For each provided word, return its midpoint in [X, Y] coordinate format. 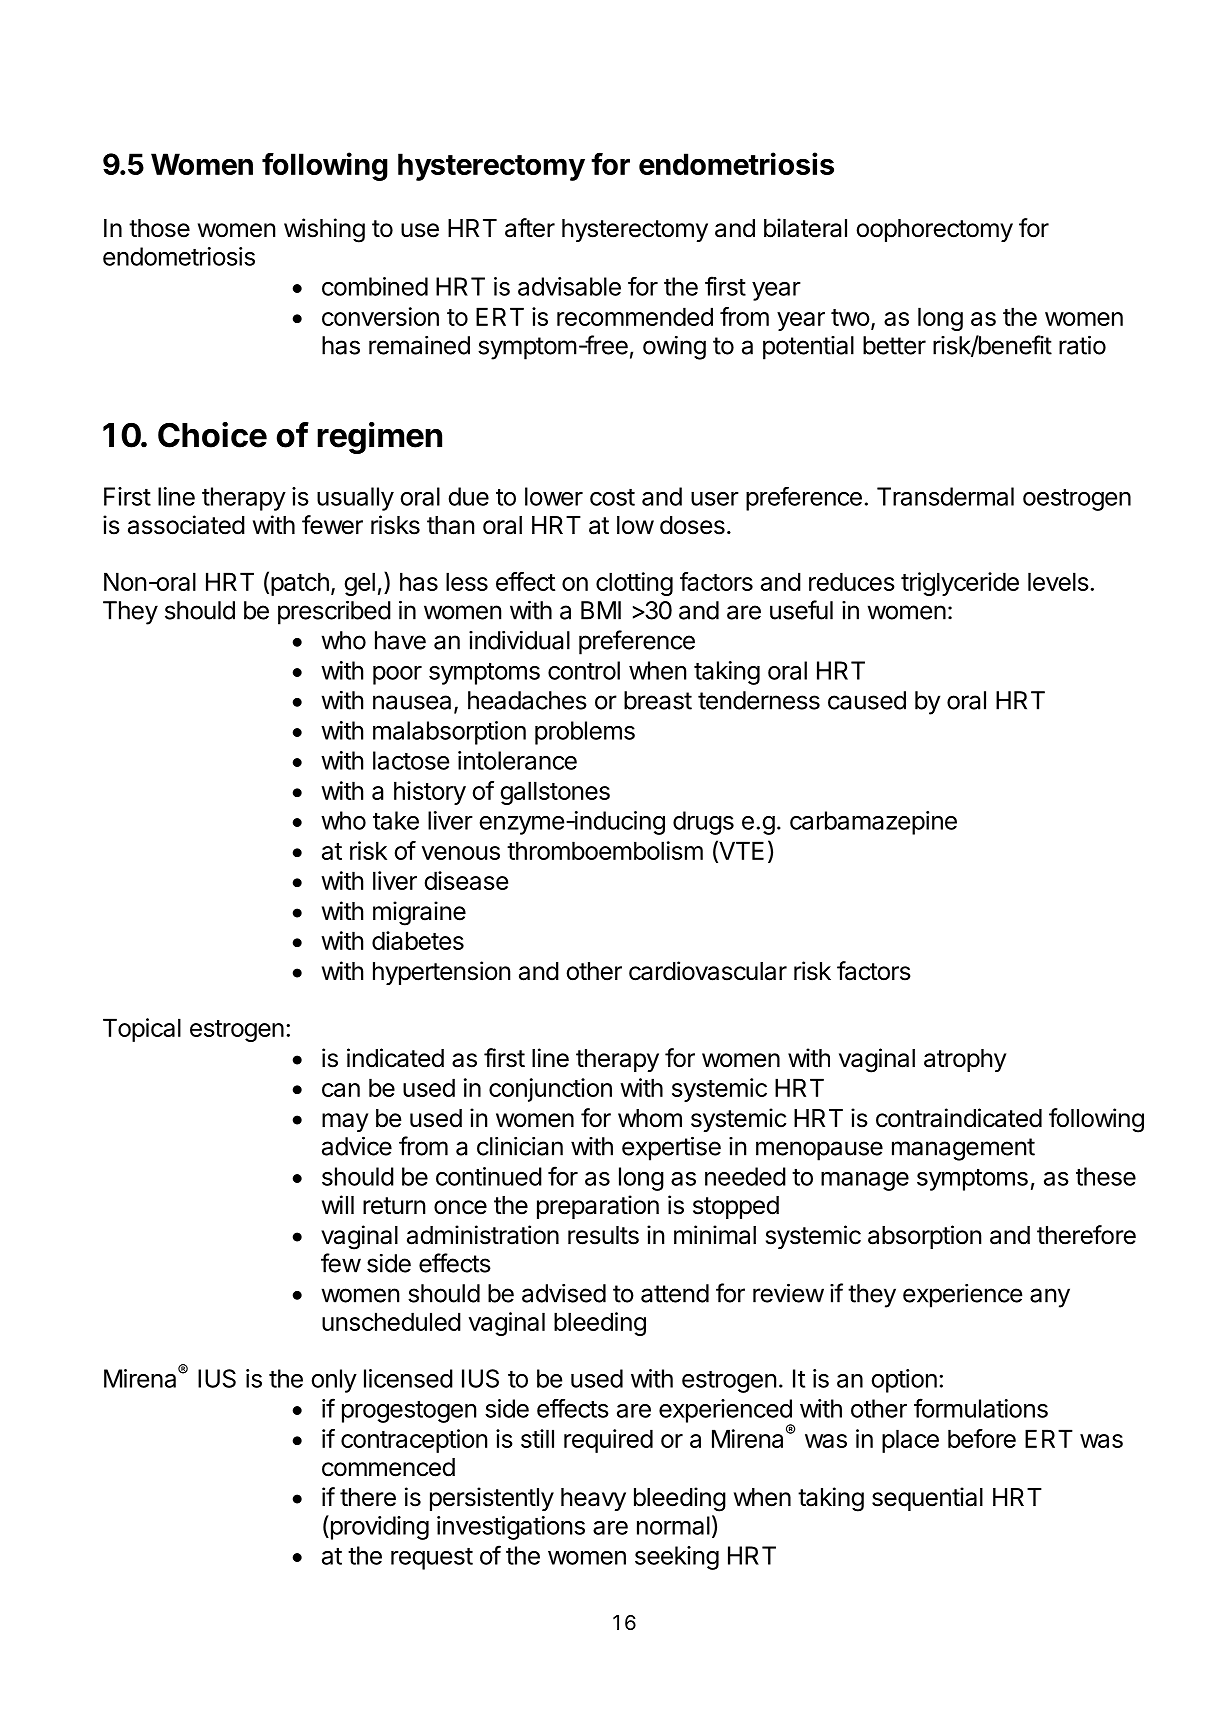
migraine [419, 913]
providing [378, 1527]
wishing [324, 230]
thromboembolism [605, 850]
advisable [569, 286]
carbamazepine [873, 823]
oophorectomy [934, 230]
